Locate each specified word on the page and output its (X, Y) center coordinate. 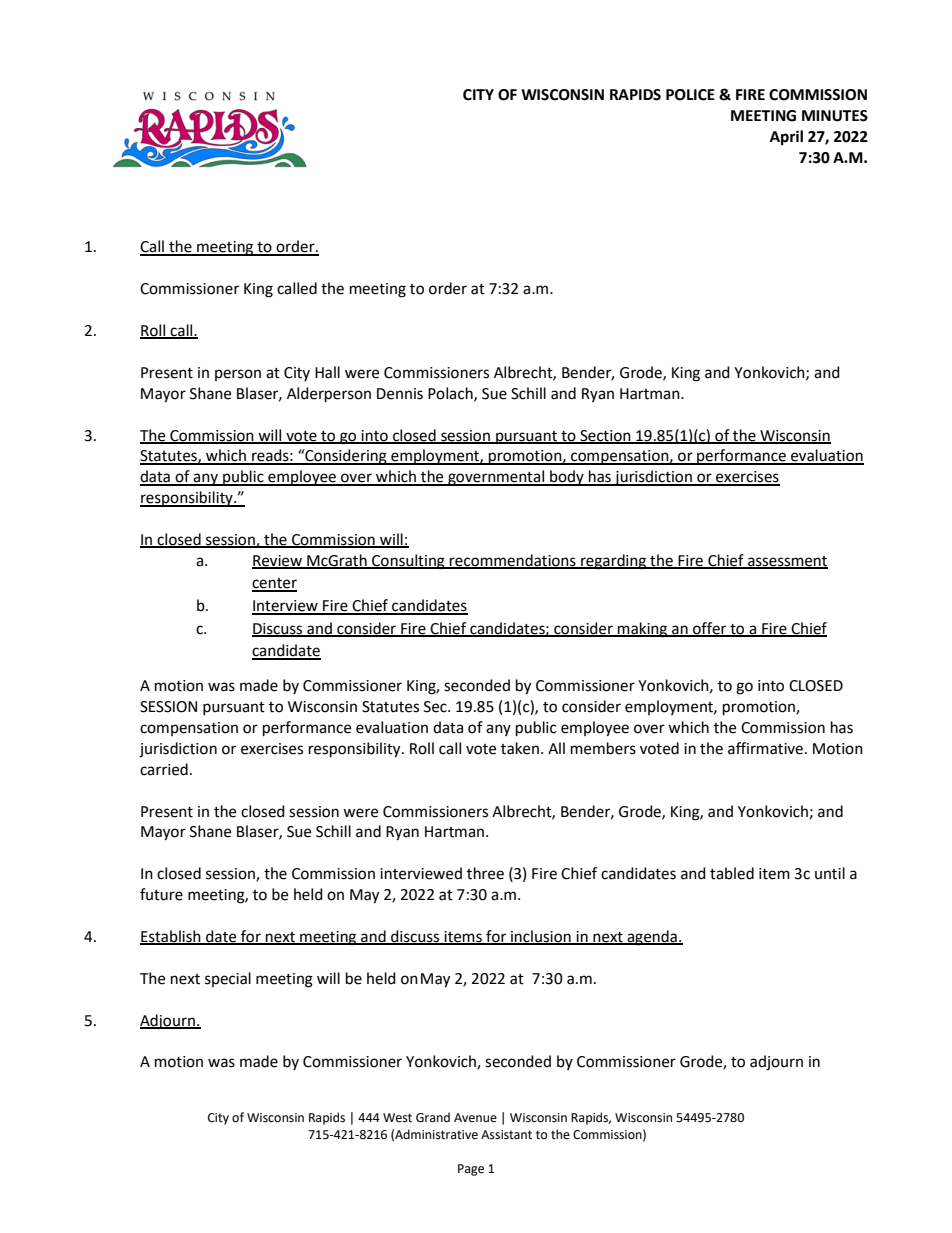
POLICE (690, 95)
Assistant (506, 1135)
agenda (652, 938)
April (786, 138)
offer (710, 629)
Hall (327, 372)
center (274, 584)
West (397, 1118)
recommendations (513, 561)
